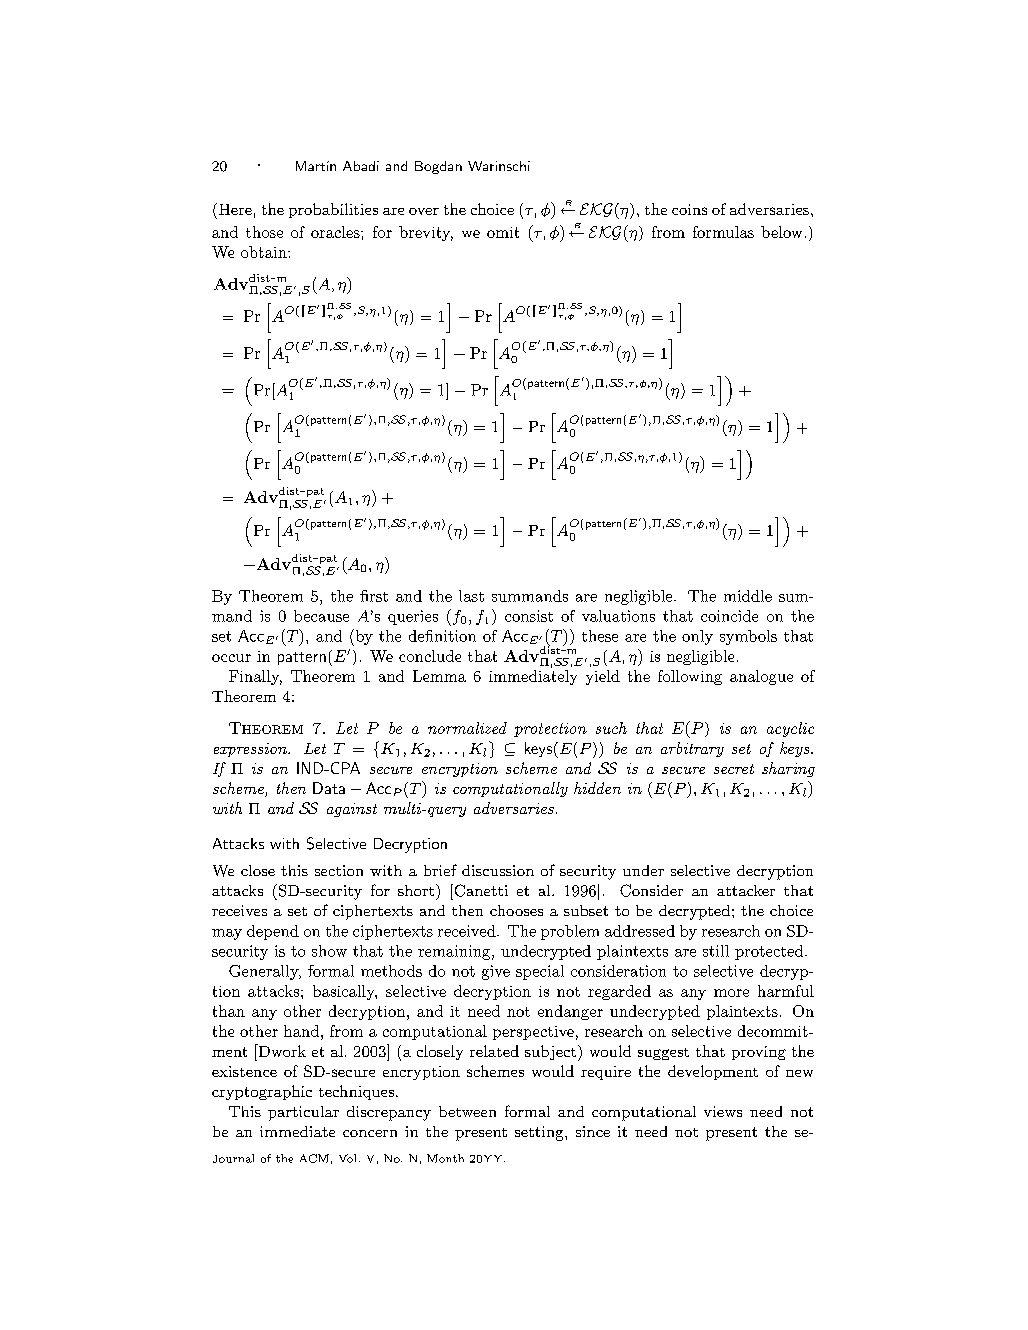  What do you see at coordinates (540, 1133) in the image?
I see `setting` at bounding box center [540, 1133].
